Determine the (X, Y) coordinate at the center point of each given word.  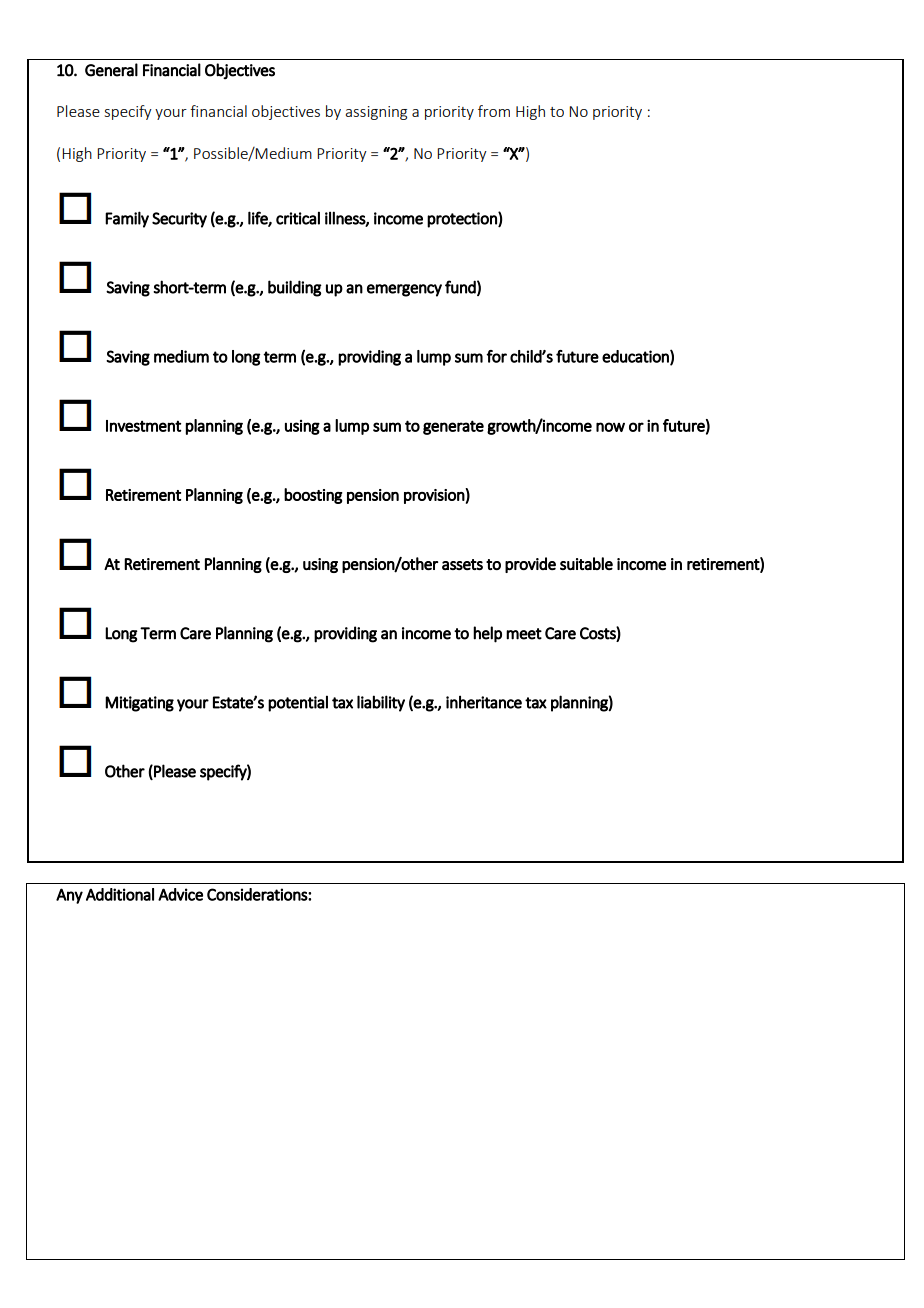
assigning (376, 113)
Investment (143, 426)
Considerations (258, 894)
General (111, 70)
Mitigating (139, 704)
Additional (120, 894)
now (610, 427)
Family (127, 219)
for (496, 356)
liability (381, 703)
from (494, 111)
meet (524, 634)
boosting (313, 496)
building (295, 288)
